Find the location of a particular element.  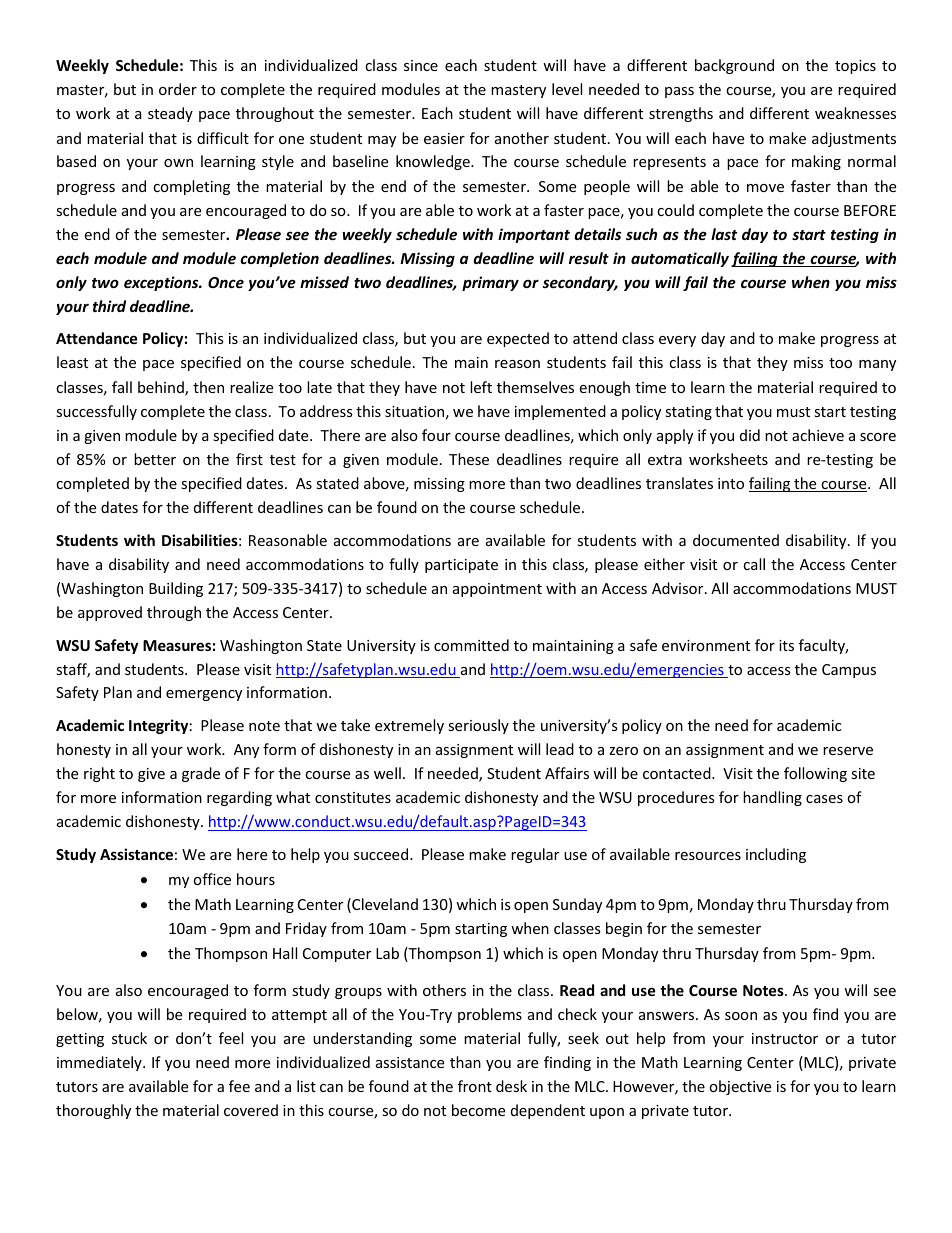

four is located at coordinates (436, 435).
